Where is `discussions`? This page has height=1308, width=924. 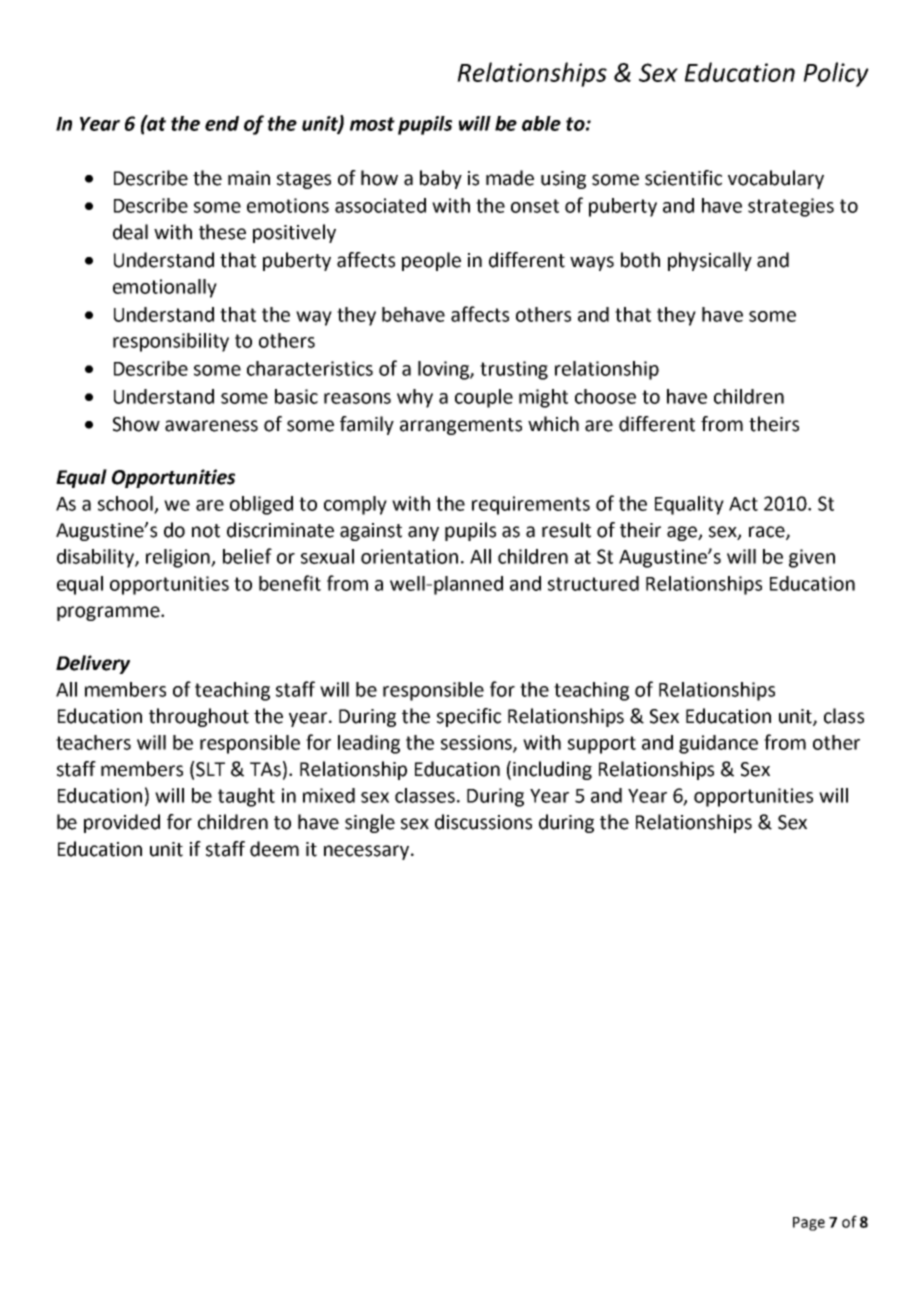 discussions is located at coordinates (483, 822).
